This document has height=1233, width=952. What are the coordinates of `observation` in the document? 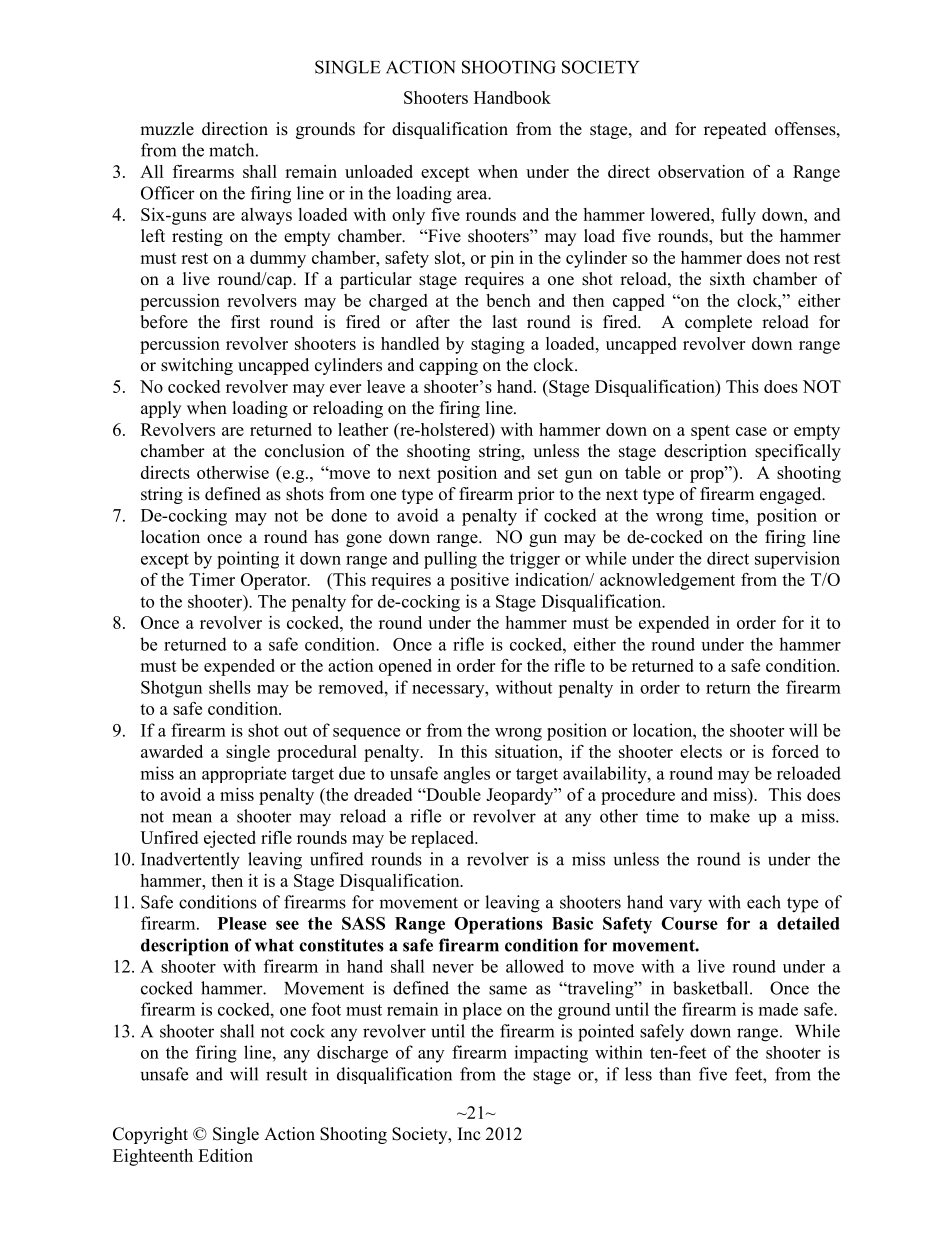 It's located at (701, 171).
